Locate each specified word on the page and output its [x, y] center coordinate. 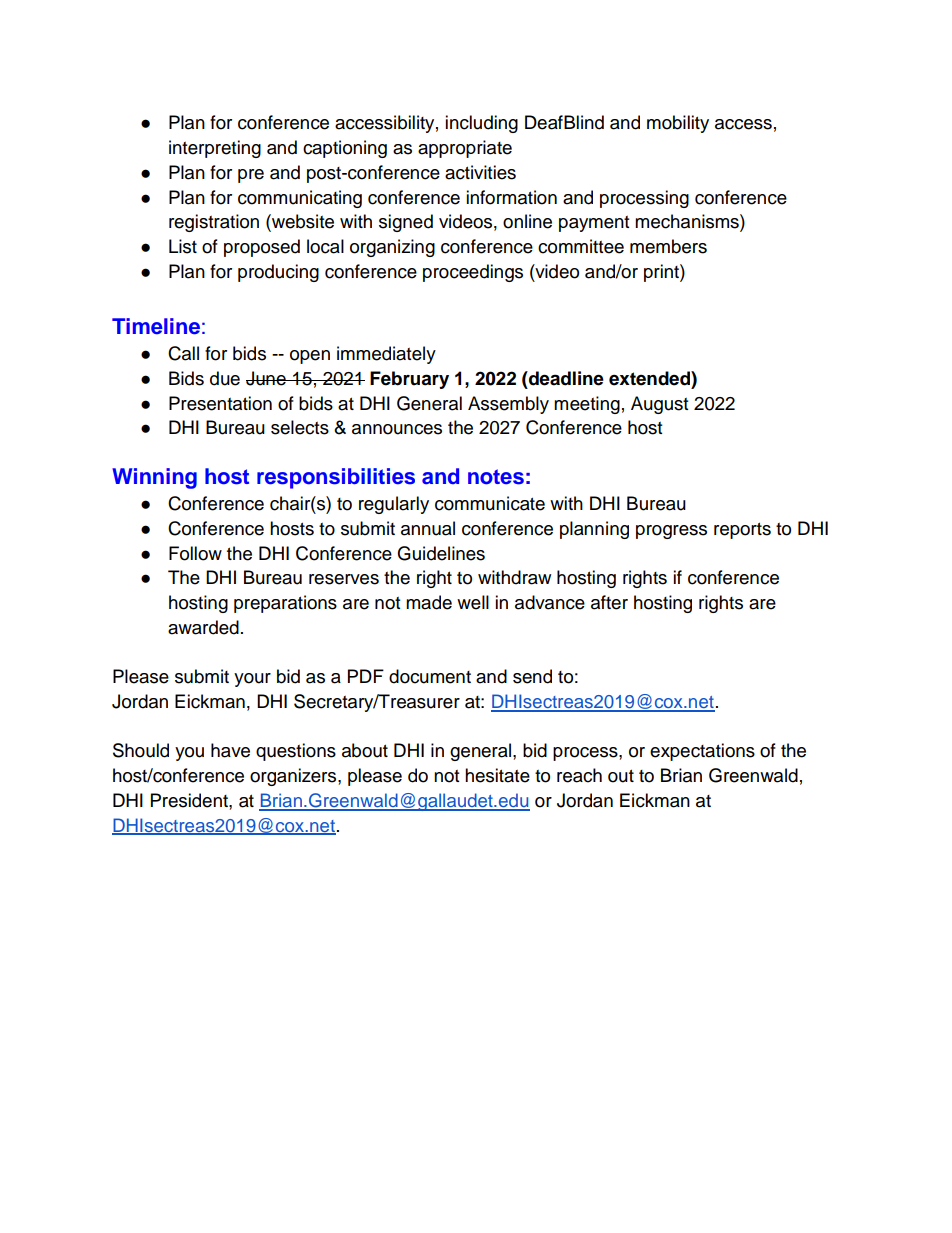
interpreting [215, 149]
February [409, 380]
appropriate [465, 149]
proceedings [473, 273]
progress [671, 532]
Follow [195, 553]
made [429, 602]
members [668, 246]
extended [650, 378]
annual [428, 528]
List [183, 246]
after [609, 602]
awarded [203, 627]
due [225, 378]
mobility [678, 124]
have [230, 750]
